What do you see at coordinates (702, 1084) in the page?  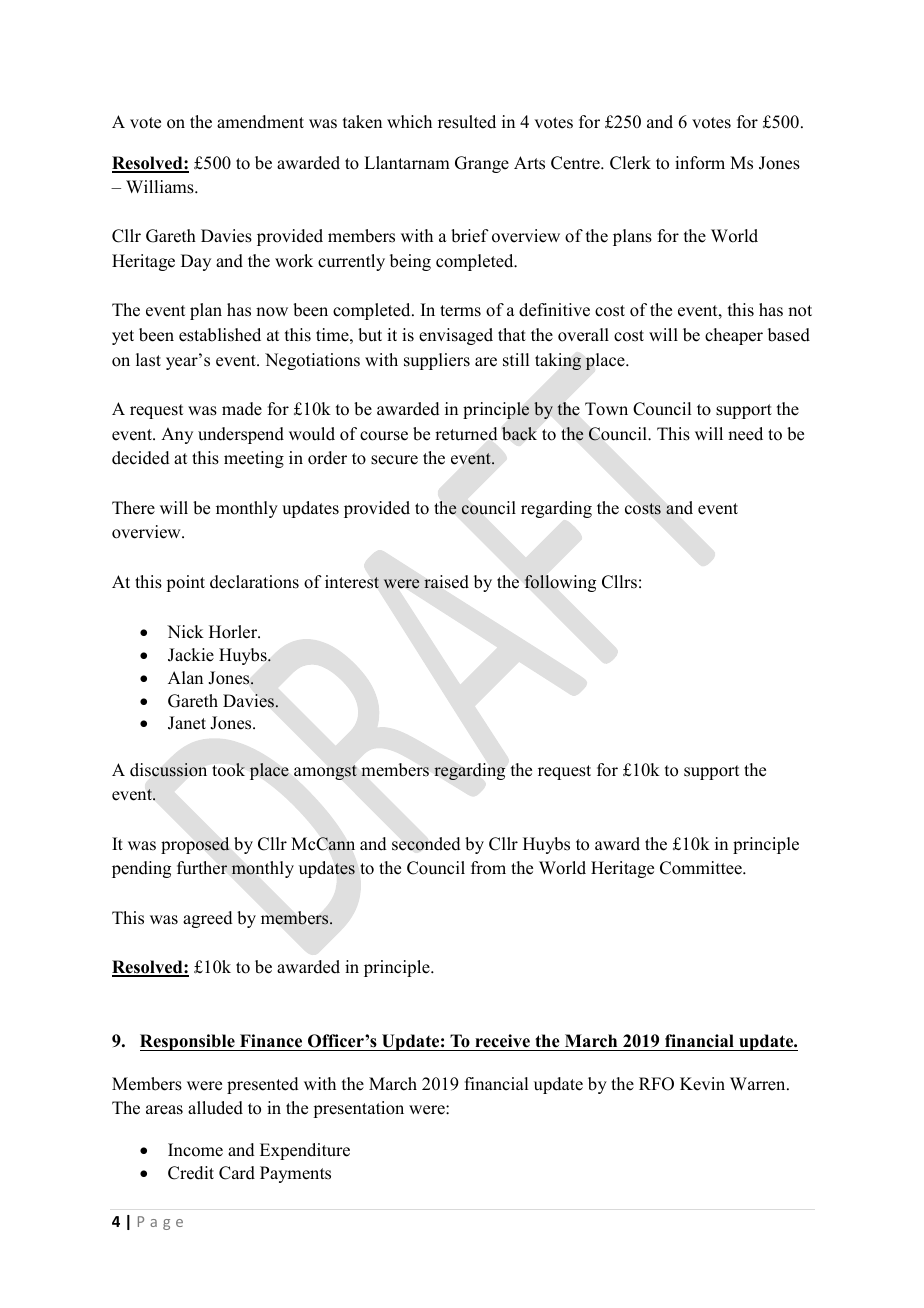 I see `Kevin` at bounding box center [702, 1084].
